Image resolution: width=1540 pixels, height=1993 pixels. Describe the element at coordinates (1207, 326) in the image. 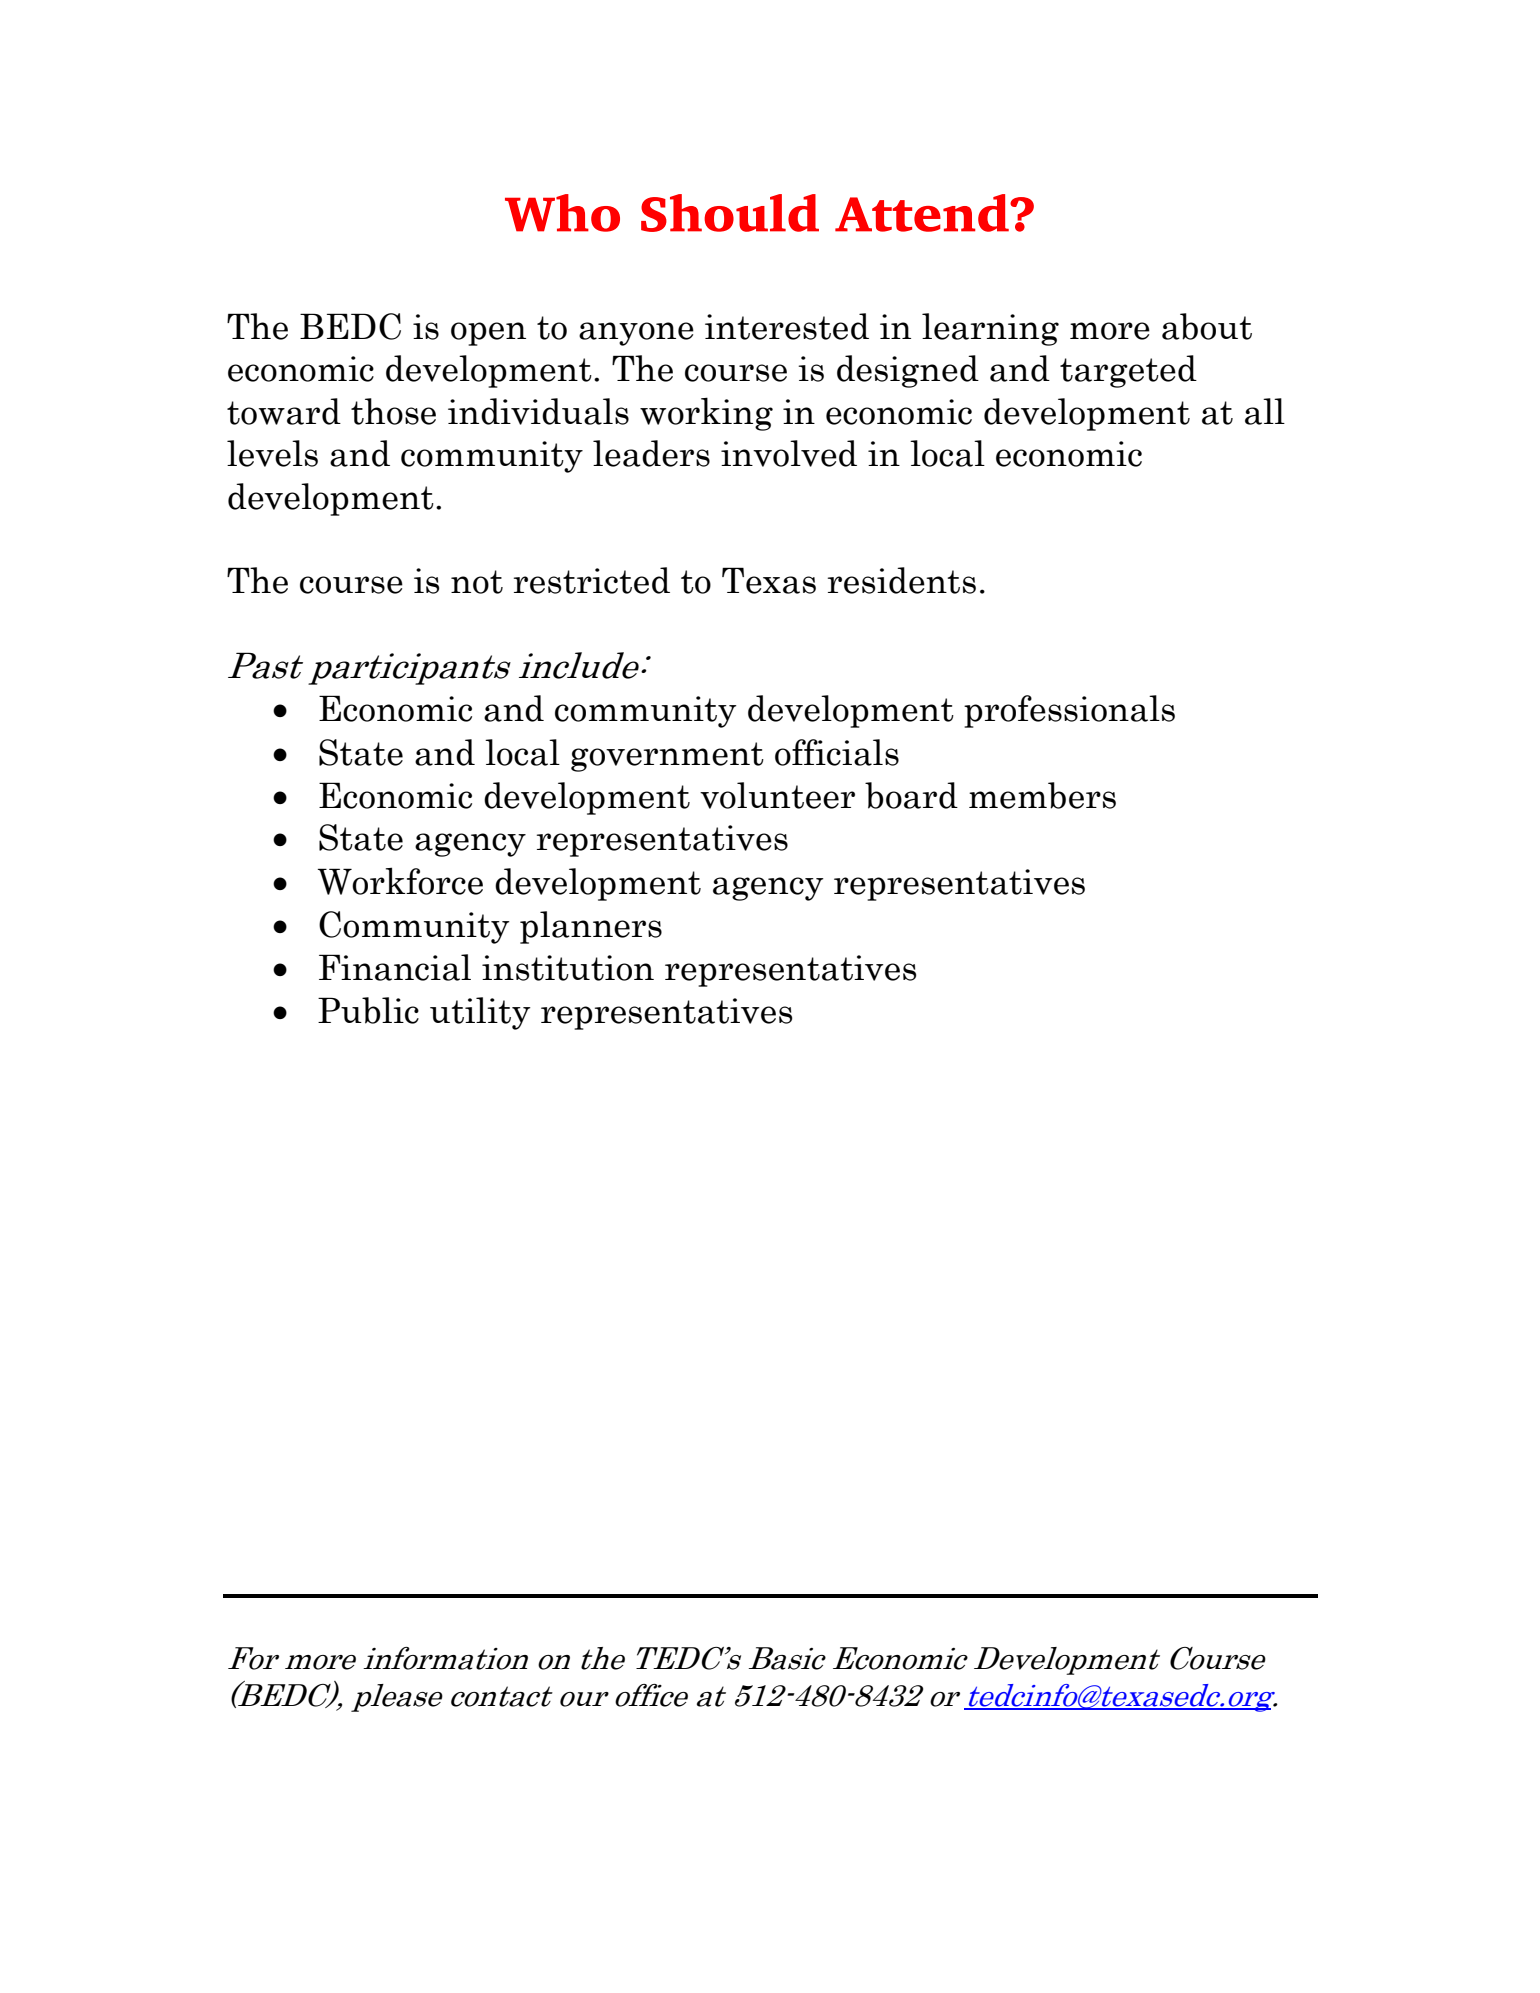

I see `about` at that location.
